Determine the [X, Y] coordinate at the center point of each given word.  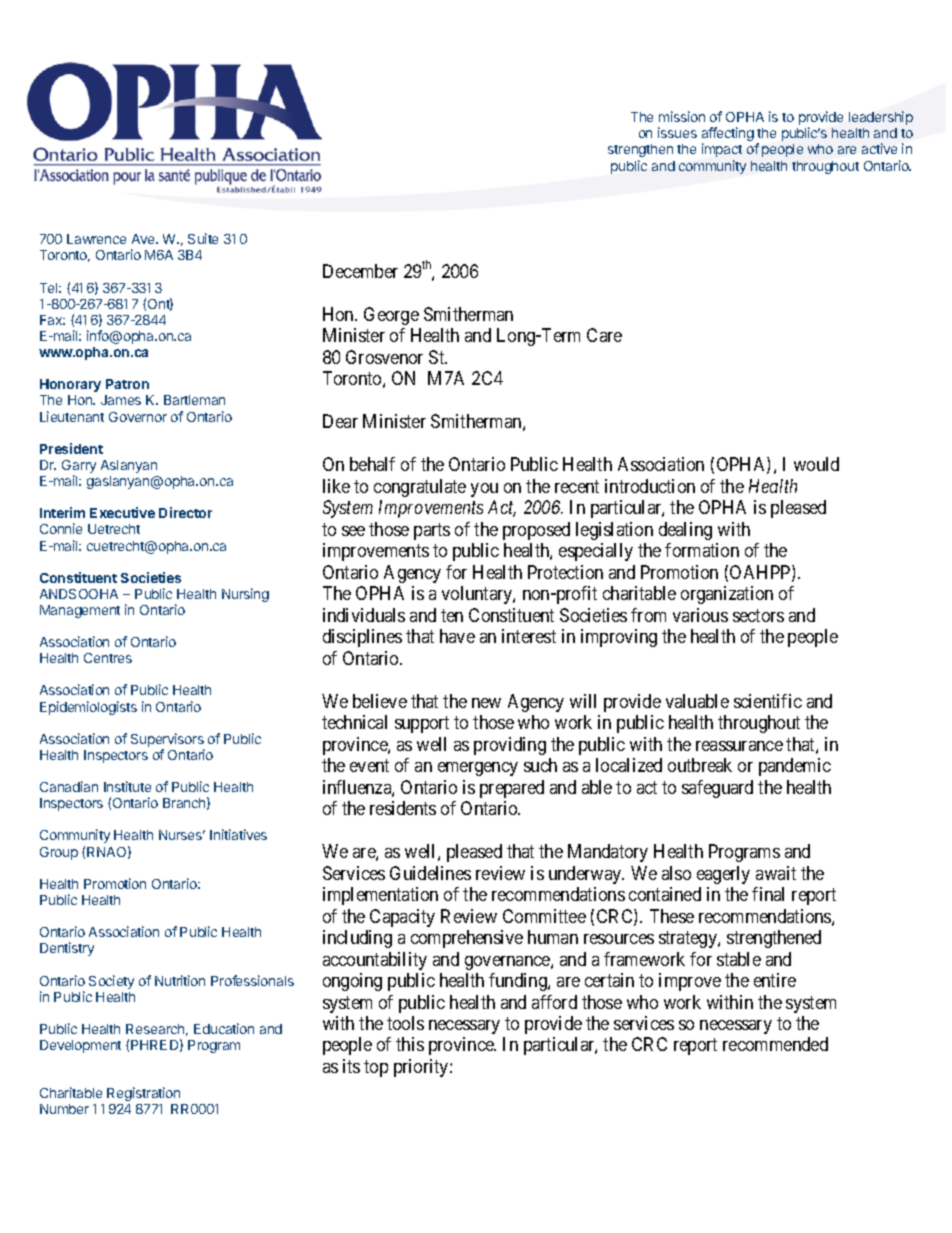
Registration [143, 1094]
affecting [728, 135]
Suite [203, 238]
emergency [478, 769]
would [816, 464]
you [484, 490]
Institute [127, 786]
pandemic [795, 767]
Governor [138, 417]
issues [677, 132]
